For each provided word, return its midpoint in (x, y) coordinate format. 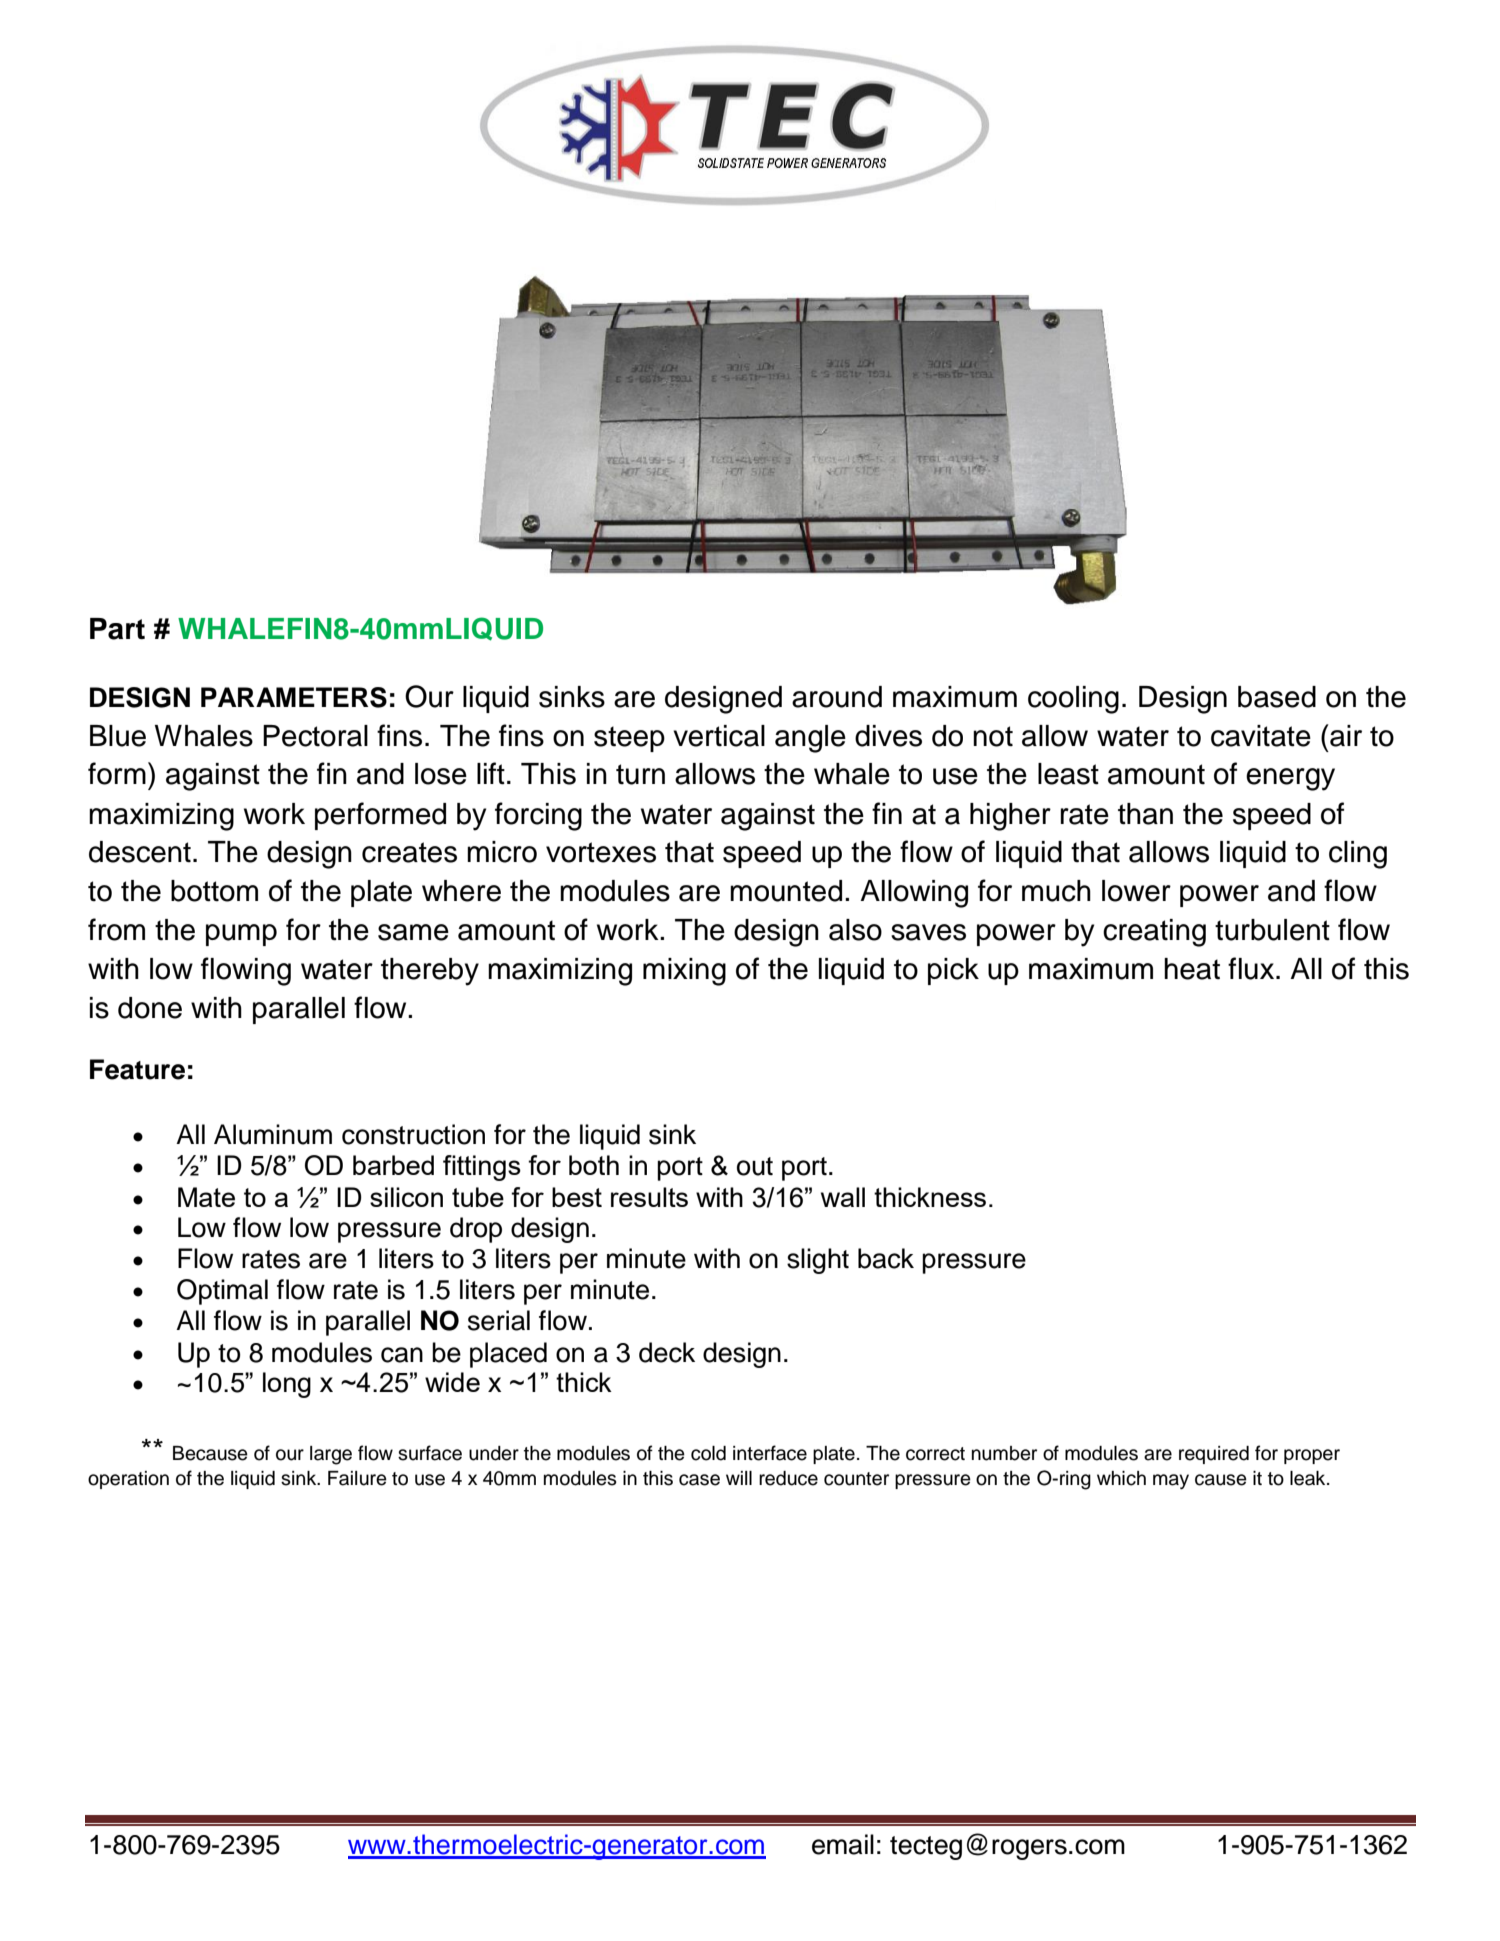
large (331, 1455)
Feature (137, 1069)
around (837, 697)
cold (708, 1453)
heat (1192, 969)
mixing (684, 972)
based (1277, 697)
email (843, 1844)
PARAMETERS (294, 697)
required (1214, 1455)
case (699, 1480)
